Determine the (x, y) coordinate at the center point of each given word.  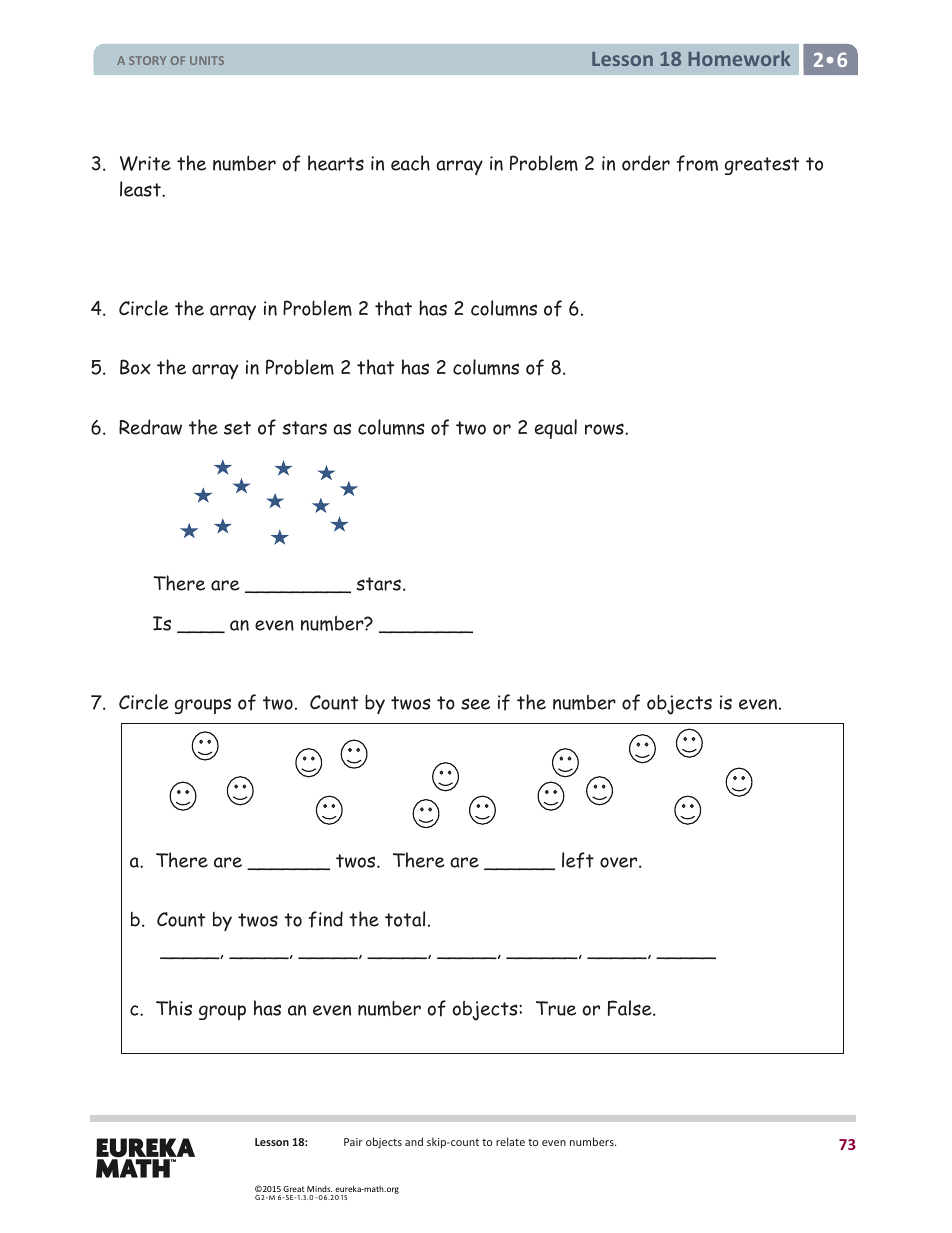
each (410, 163)
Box (135, 367)
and (414, 1141)
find (326, 919)
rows (605, 429)
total (405, 919)
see (475, 704)
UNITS (207, 60)
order (646, 163)
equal (556, 429)
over (620, 862)
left (578, 860)
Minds (319, 1189)
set (237, 428)
